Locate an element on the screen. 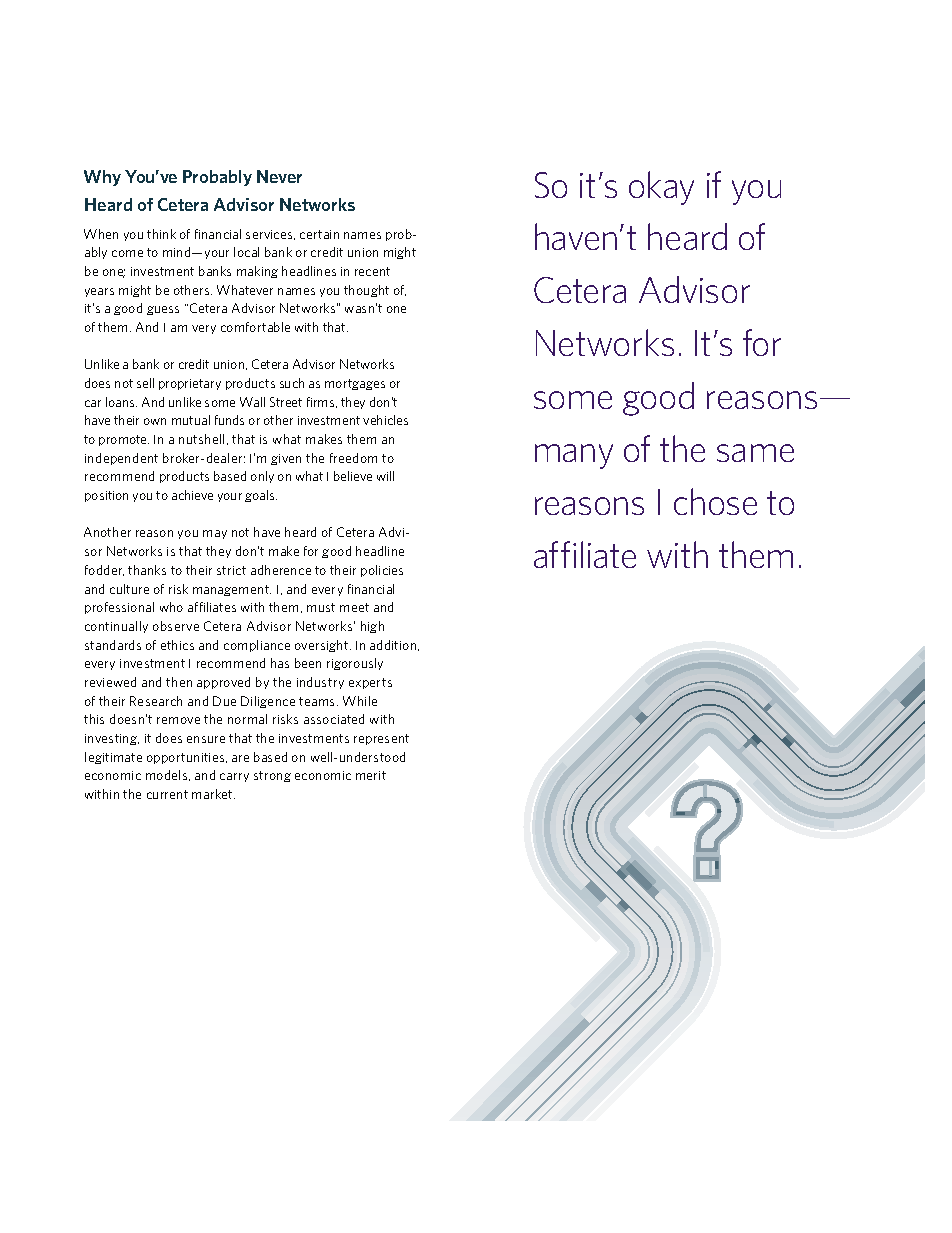 This screenshot has height=1233, width=952. okay is located at coordinates (661, 188).
